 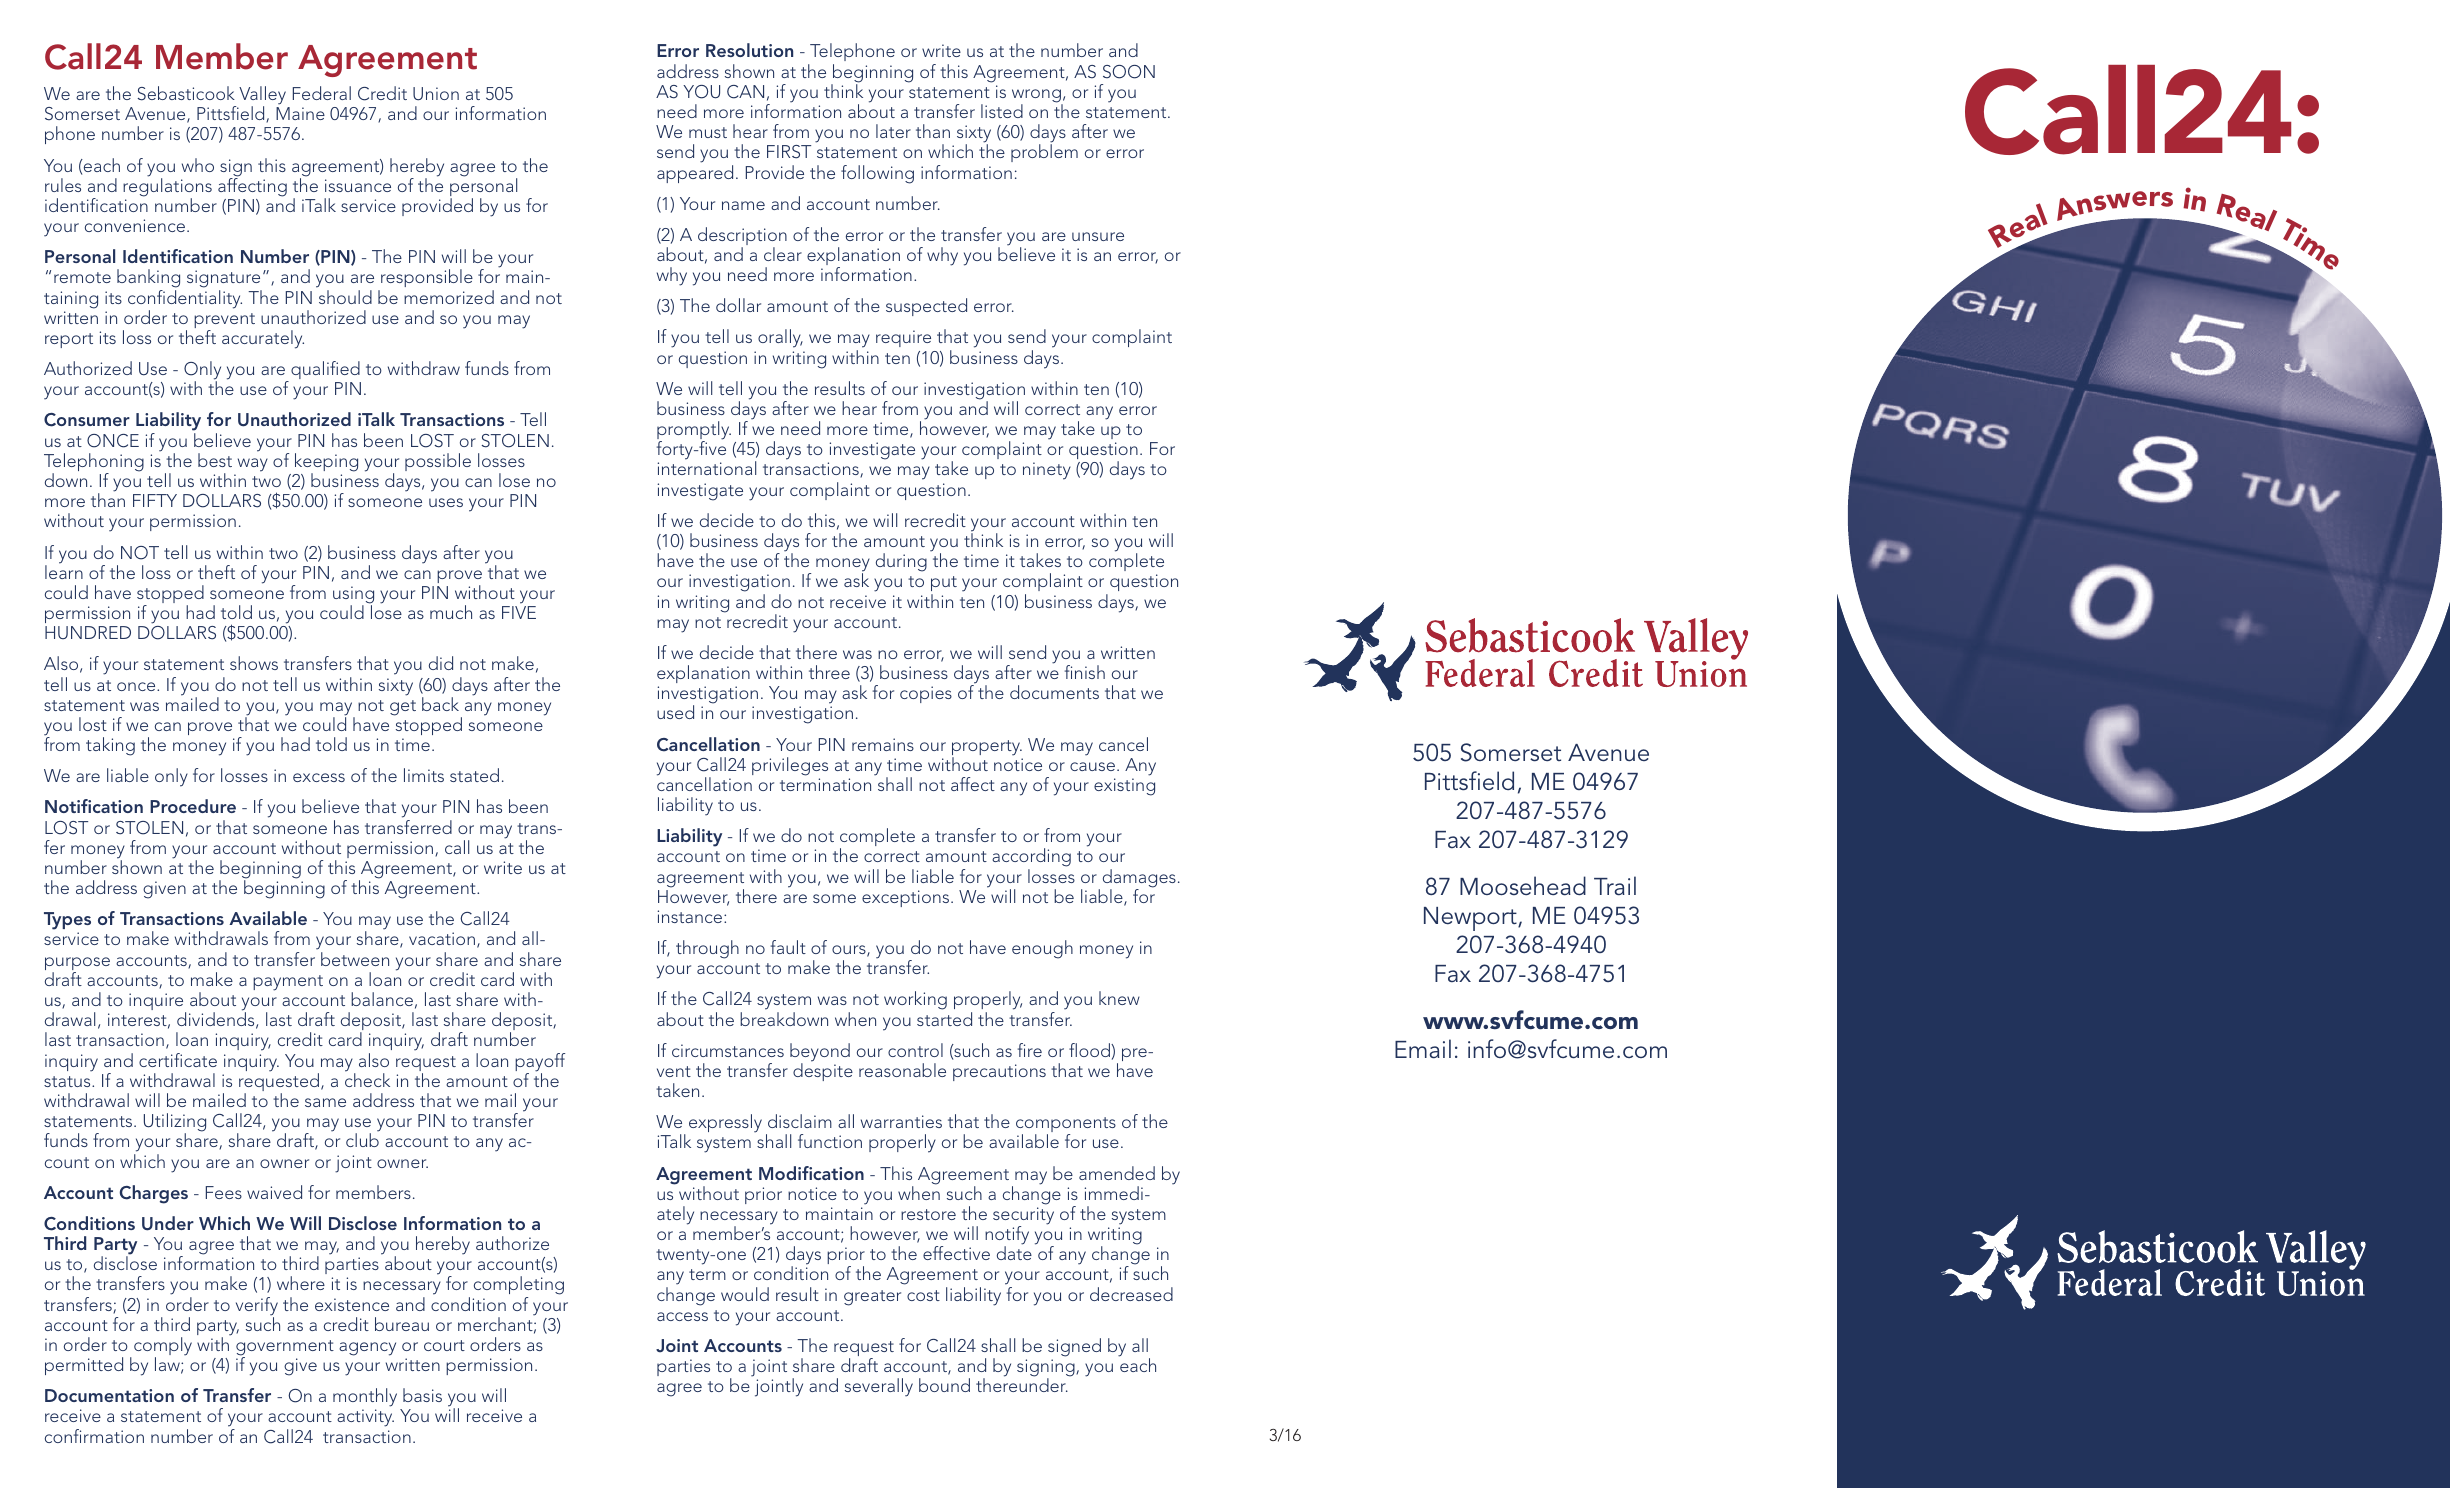 What do you see at coordinates (1471, 919) in the image?
I see `Newport` at bounding box center [1471, 919].
